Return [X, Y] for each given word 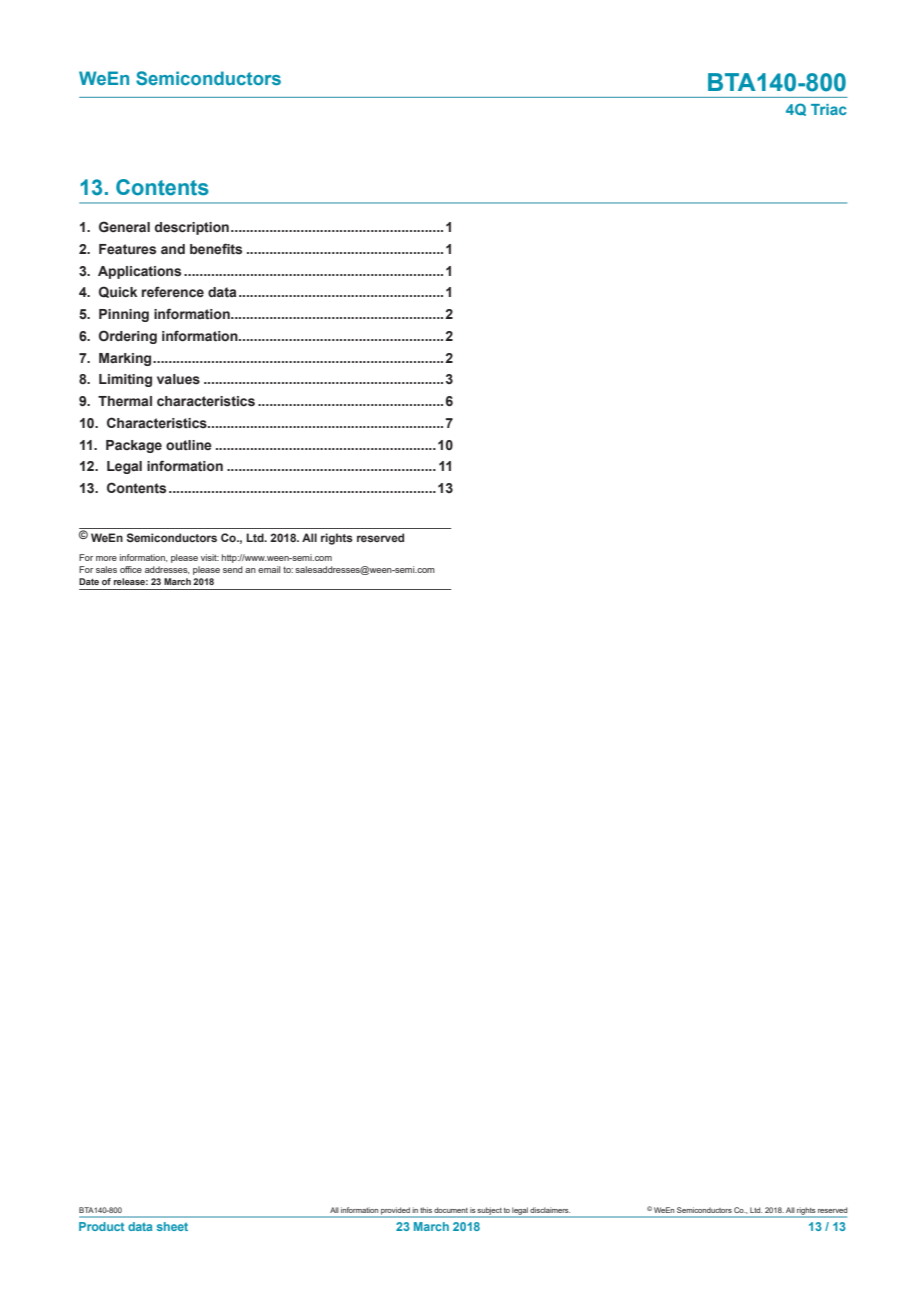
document [451, 1210]
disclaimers [550, 1210]
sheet [172, 1226]
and [173, 249]
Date [89, 581]
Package [134, 446]
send [233, 569]
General [124, 227]
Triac [829, 109]
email [269, 569]
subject [489, 1212]
